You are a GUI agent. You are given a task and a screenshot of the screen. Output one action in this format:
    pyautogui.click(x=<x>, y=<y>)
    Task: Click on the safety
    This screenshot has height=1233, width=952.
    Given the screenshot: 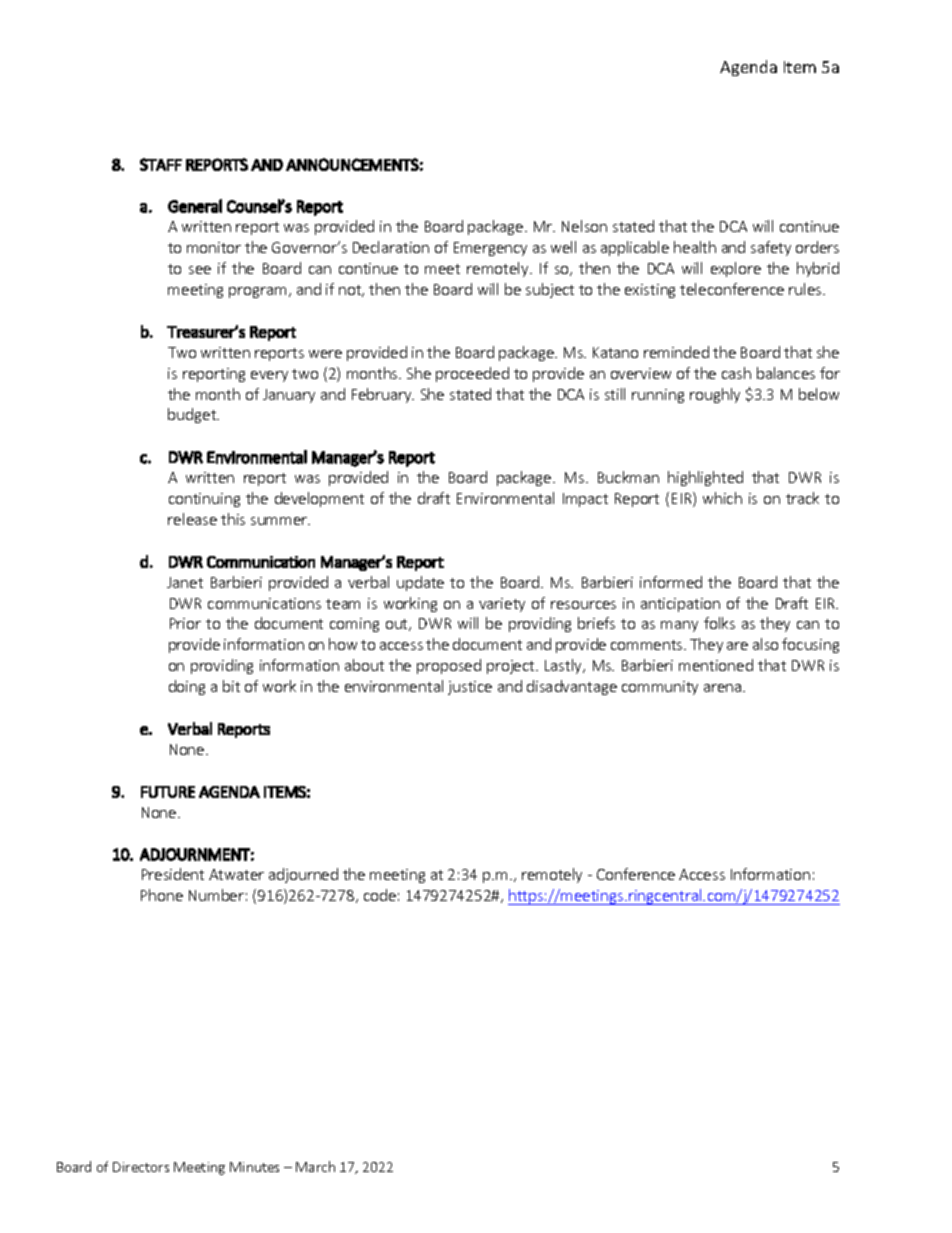 What is the action you would take?
    pyautogui.click(x=771, y=248)
